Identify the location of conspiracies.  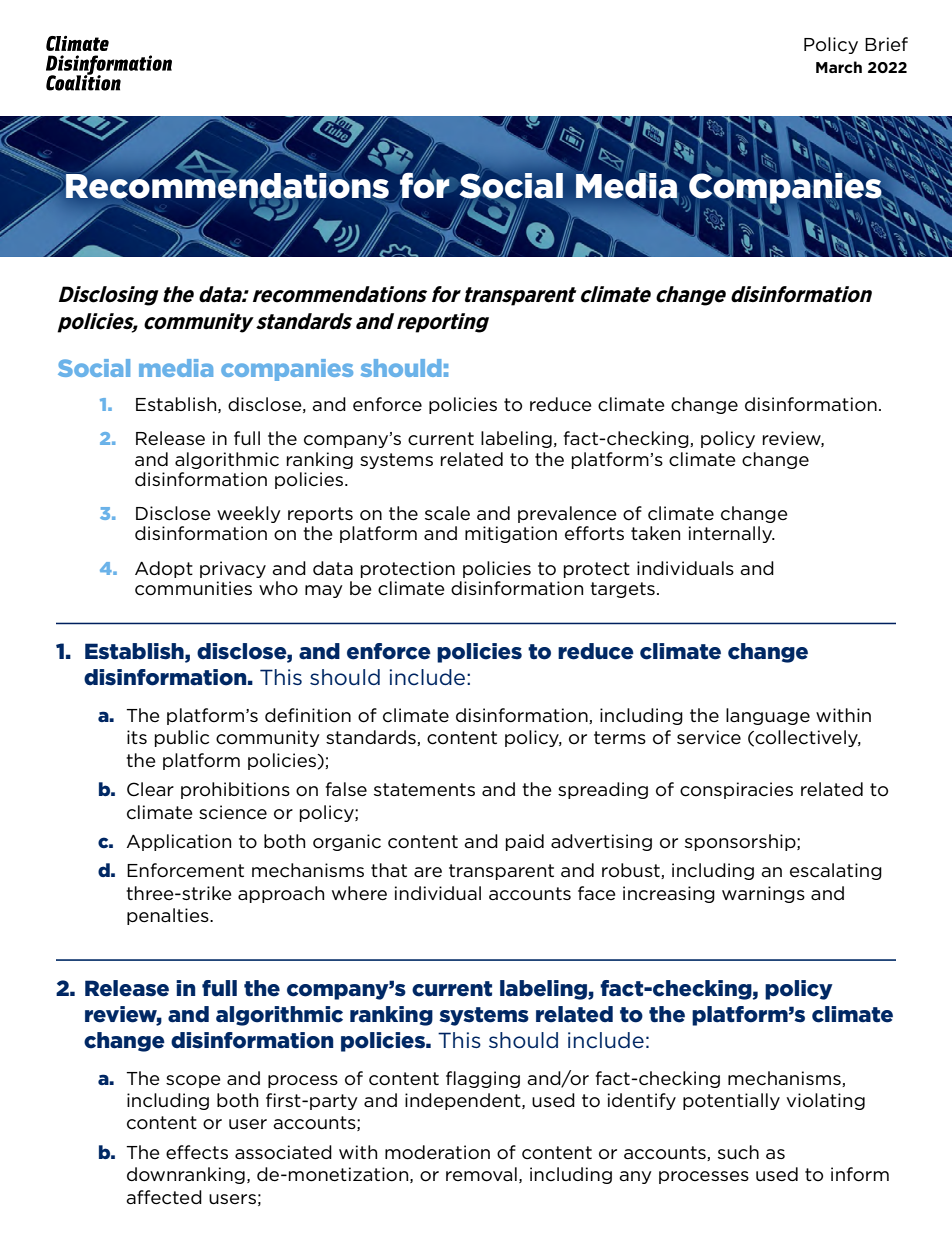
(736, 790).
